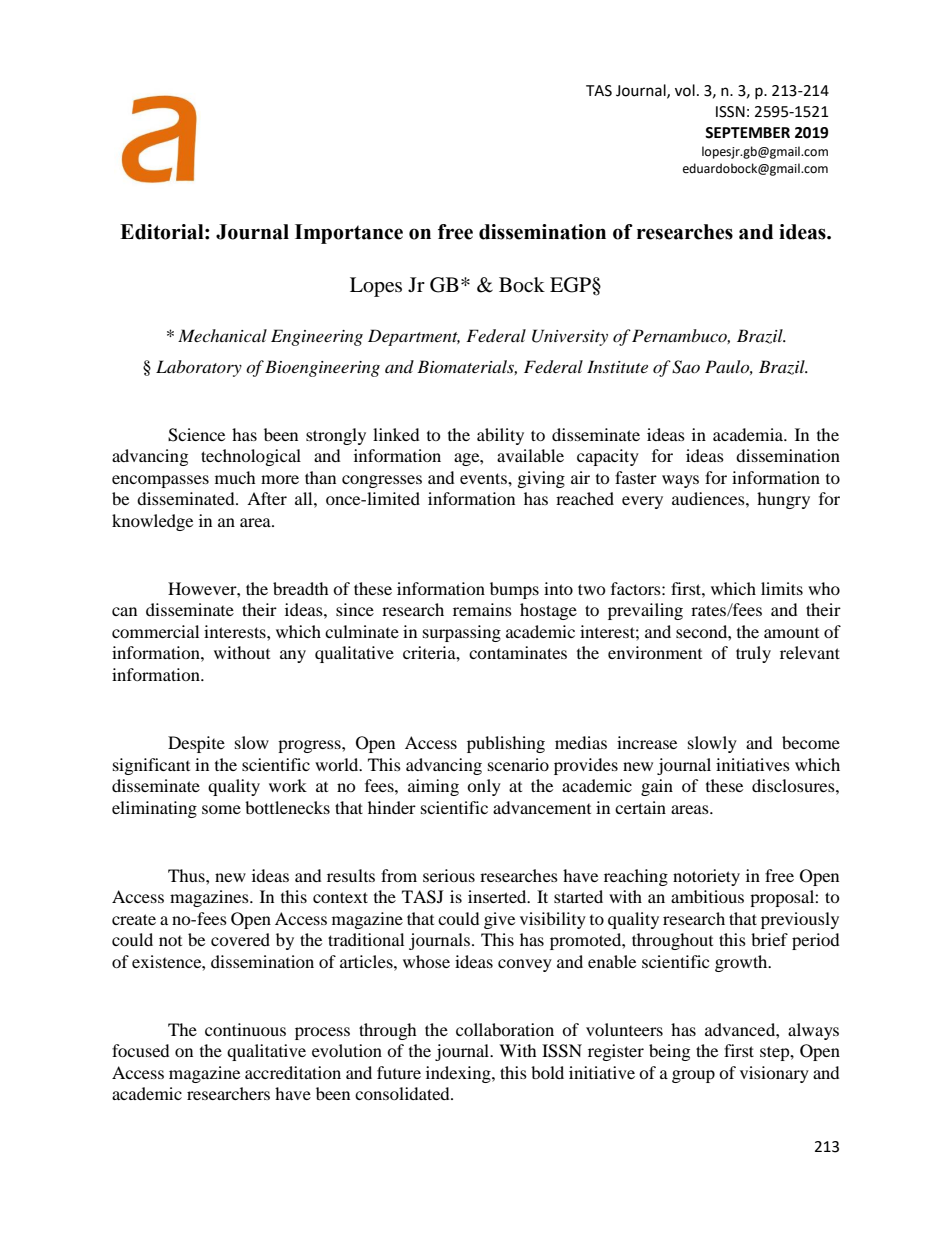  I want to click on serious, so click(449, 875).
